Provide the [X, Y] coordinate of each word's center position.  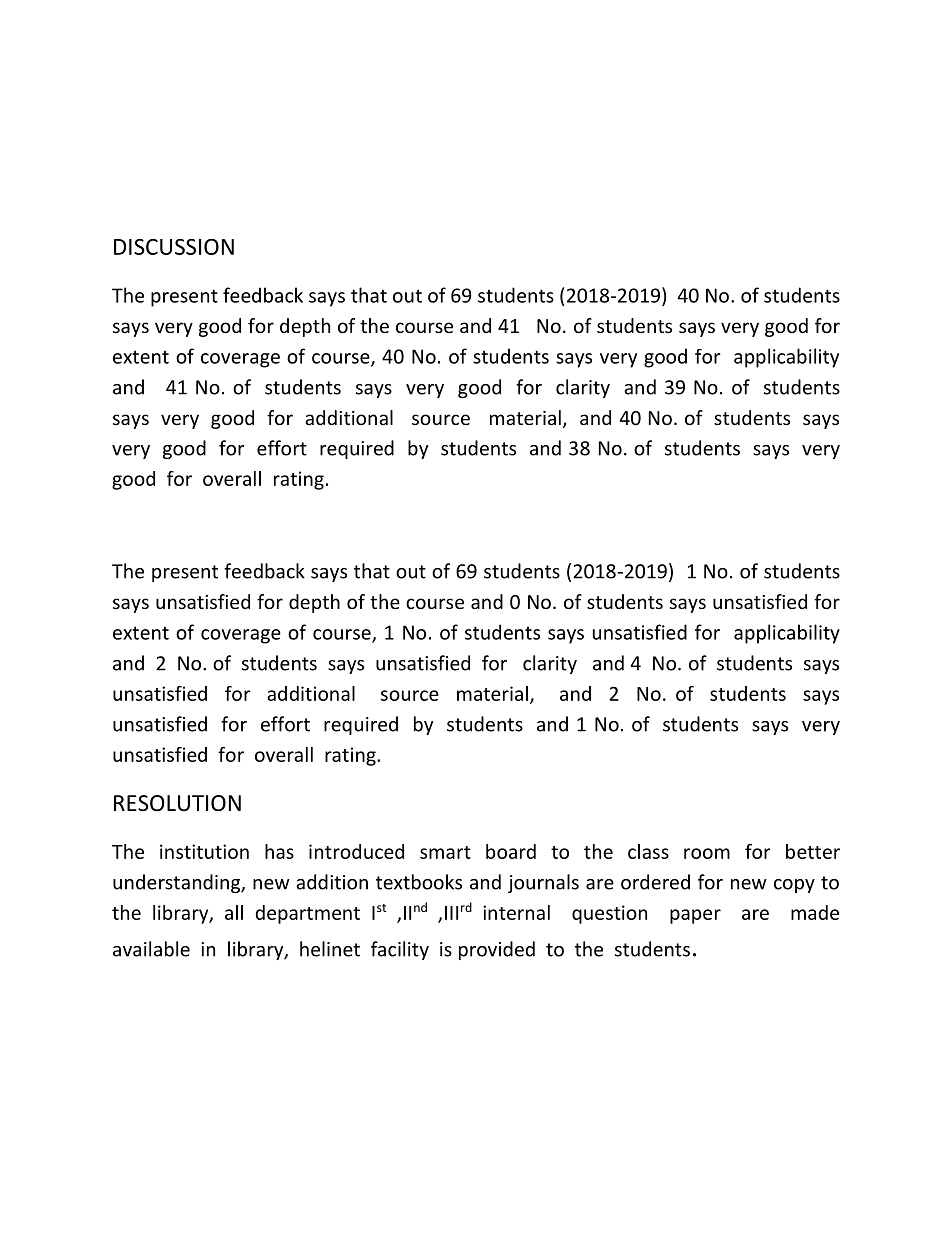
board [511, 851]
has [279, 851]
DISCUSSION [174, 247]
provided [497, 950]
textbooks [419, 882]
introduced [356, 851]
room [707, 853]
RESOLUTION [177, 803]
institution [204, 851]
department [307, 914]
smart [445, 852]
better [813, 851]
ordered [655, 882]
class [648, 851]
